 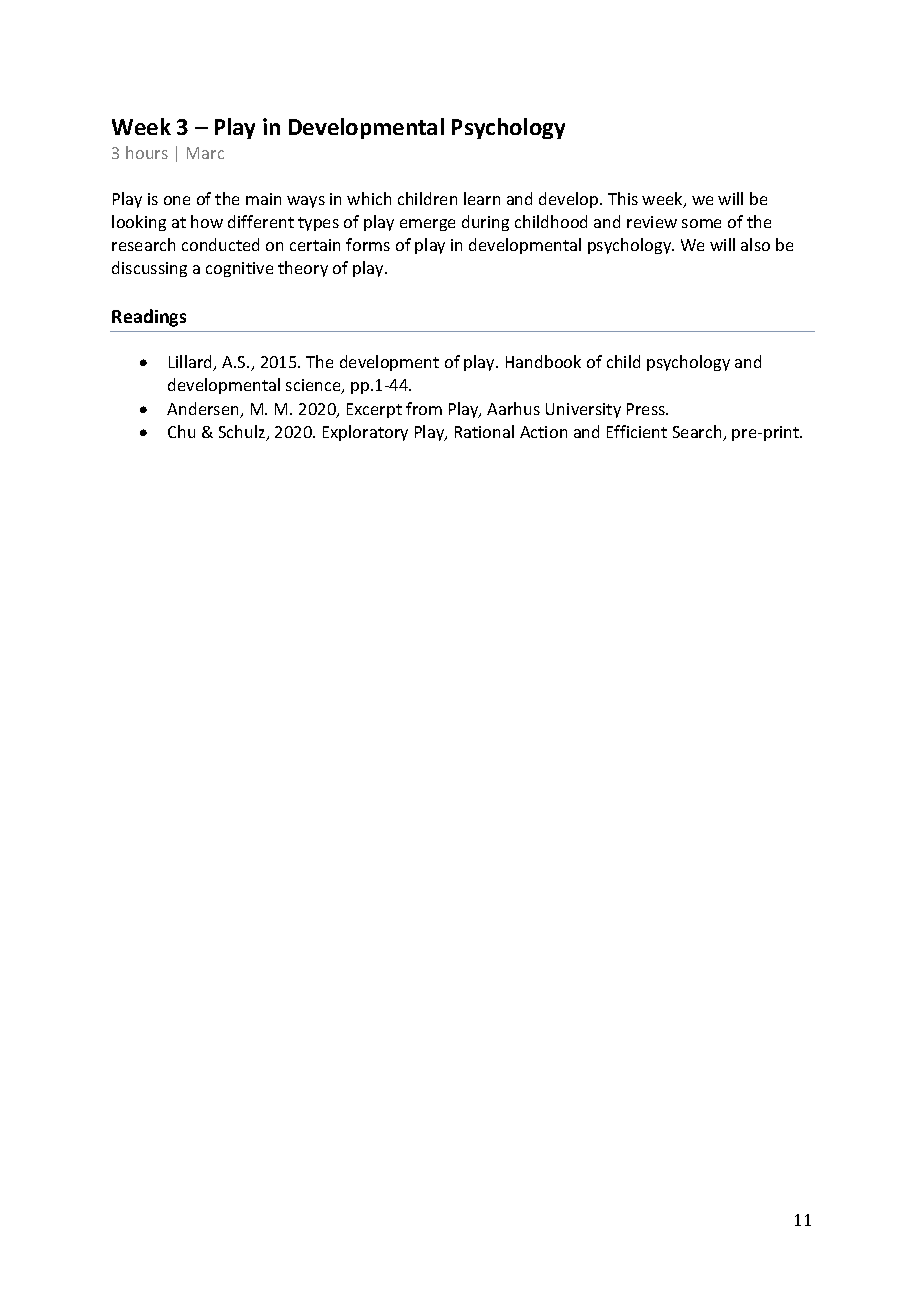 I want to click on Schulz, so click(x=243, y=433).
